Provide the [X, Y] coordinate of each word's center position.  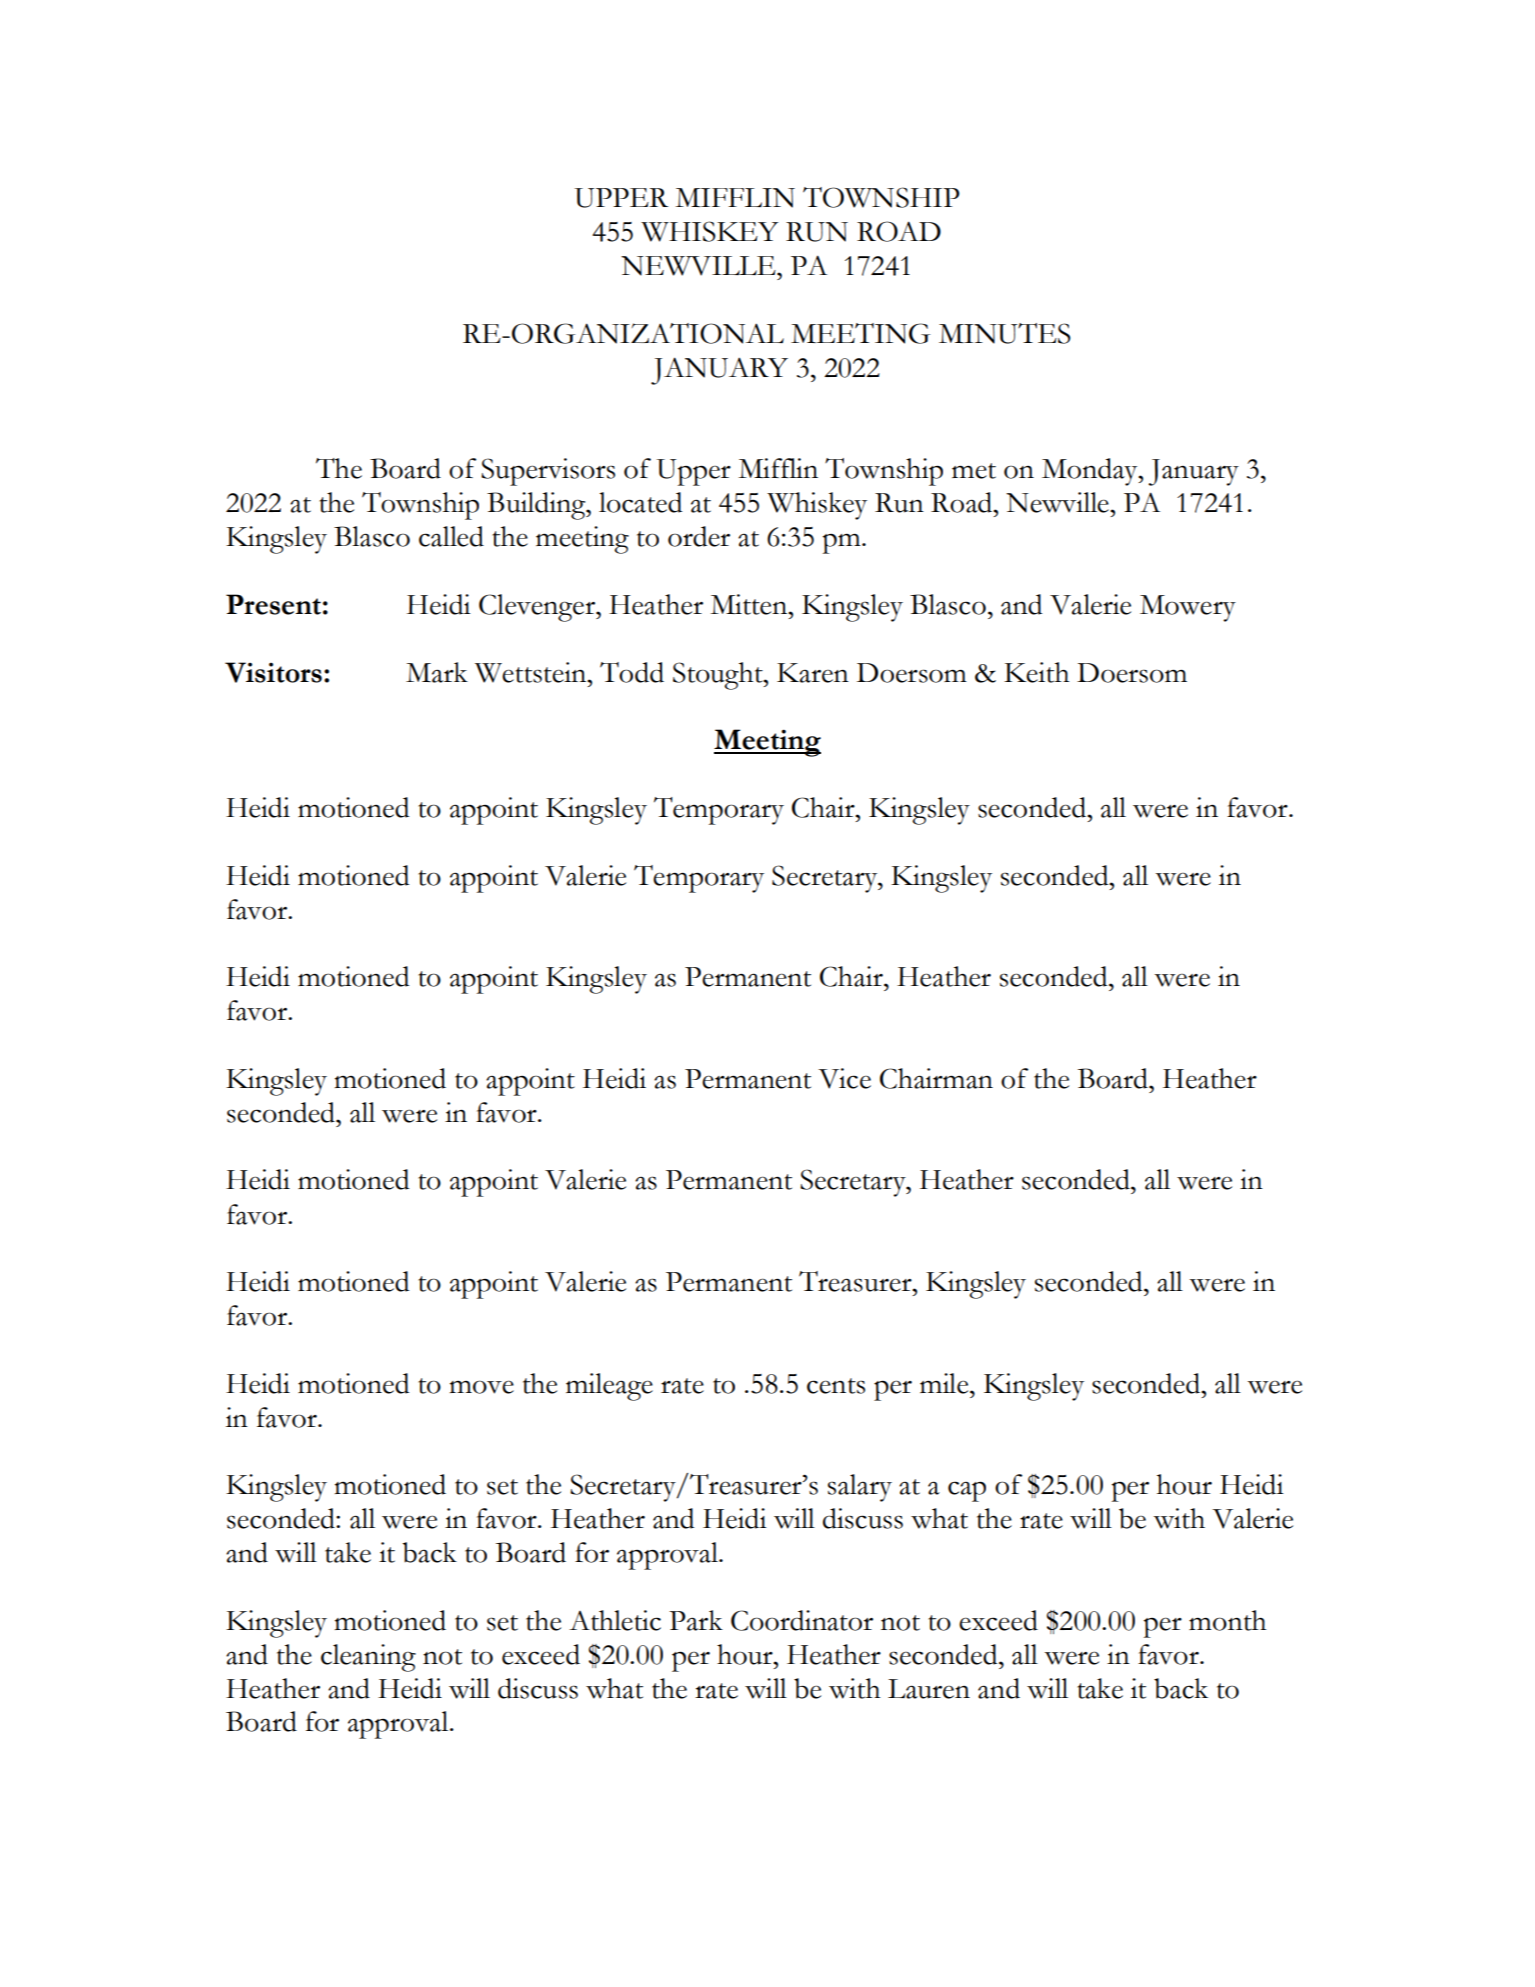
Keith [1036, 672]
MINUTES [1005, 333]
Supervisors [548, 472]
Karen [813, 673]
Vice [844, 1078]
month [1227, 1620]
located [640, 502]
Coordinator [802, 1620]
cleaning [368, 1658]
